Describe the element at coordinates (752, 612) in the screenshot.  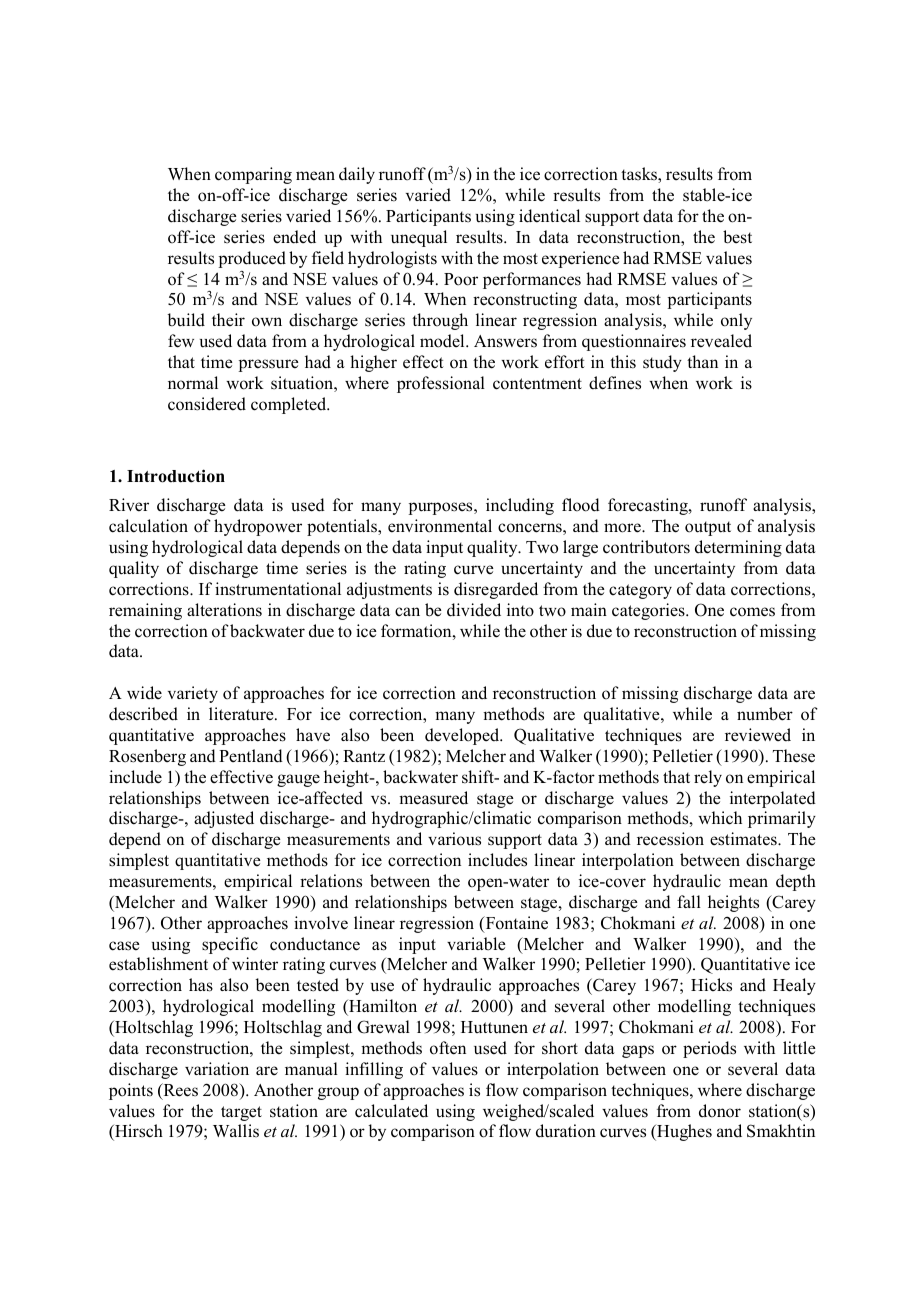
I see `comes` at that location.
